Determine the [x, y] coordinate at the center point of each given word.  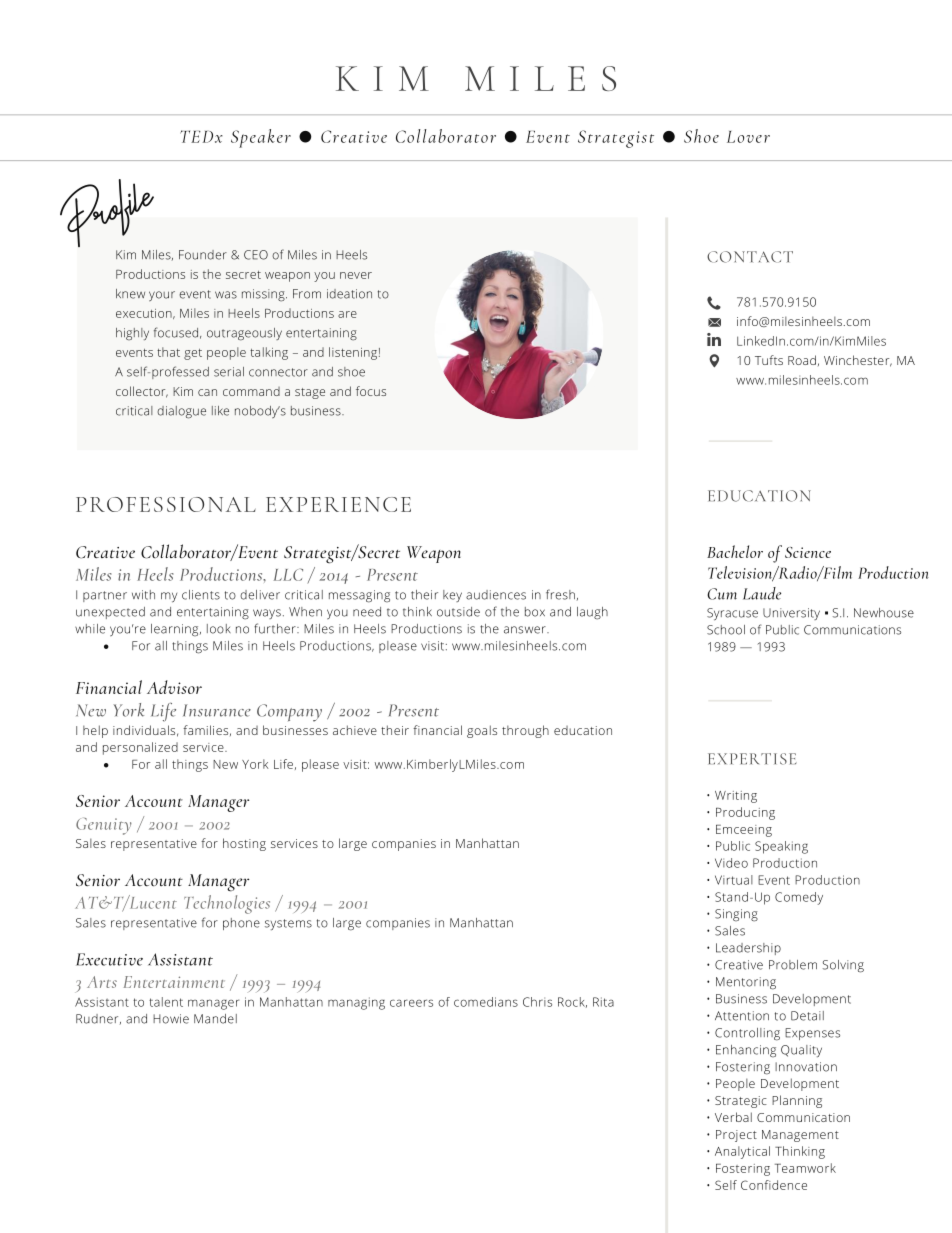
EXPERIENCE [338, 504]
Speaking [781, 847]
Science [808, 552]
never [356, 275]
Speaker [261, 138]
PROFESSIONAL [166, 504]
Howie [171, 1019]
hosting [244, 844]
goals [482, 731]
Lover [748, 137]
